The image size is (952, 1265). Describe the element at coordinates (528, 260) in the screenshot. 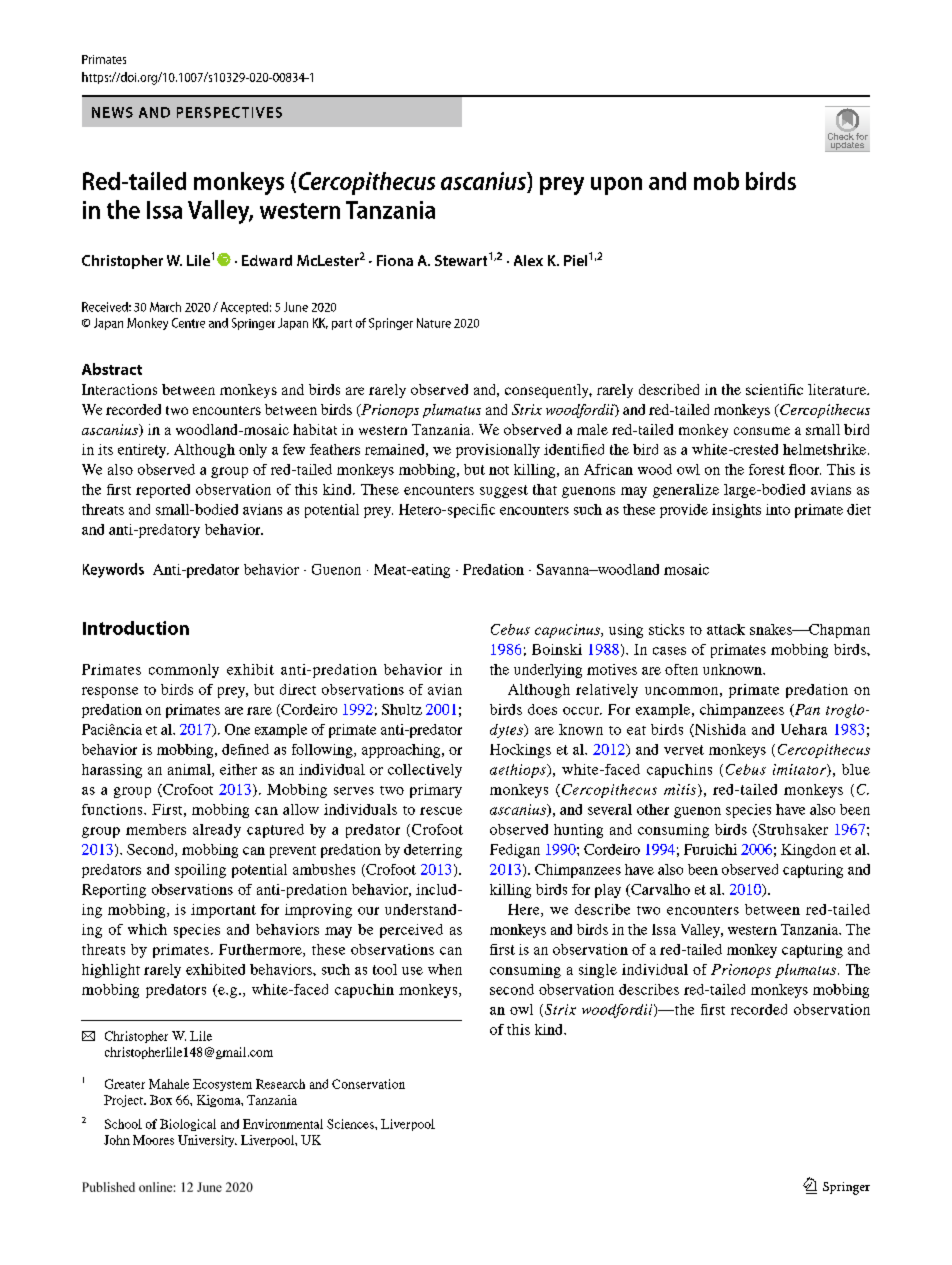

I see `Alex` at that location.
